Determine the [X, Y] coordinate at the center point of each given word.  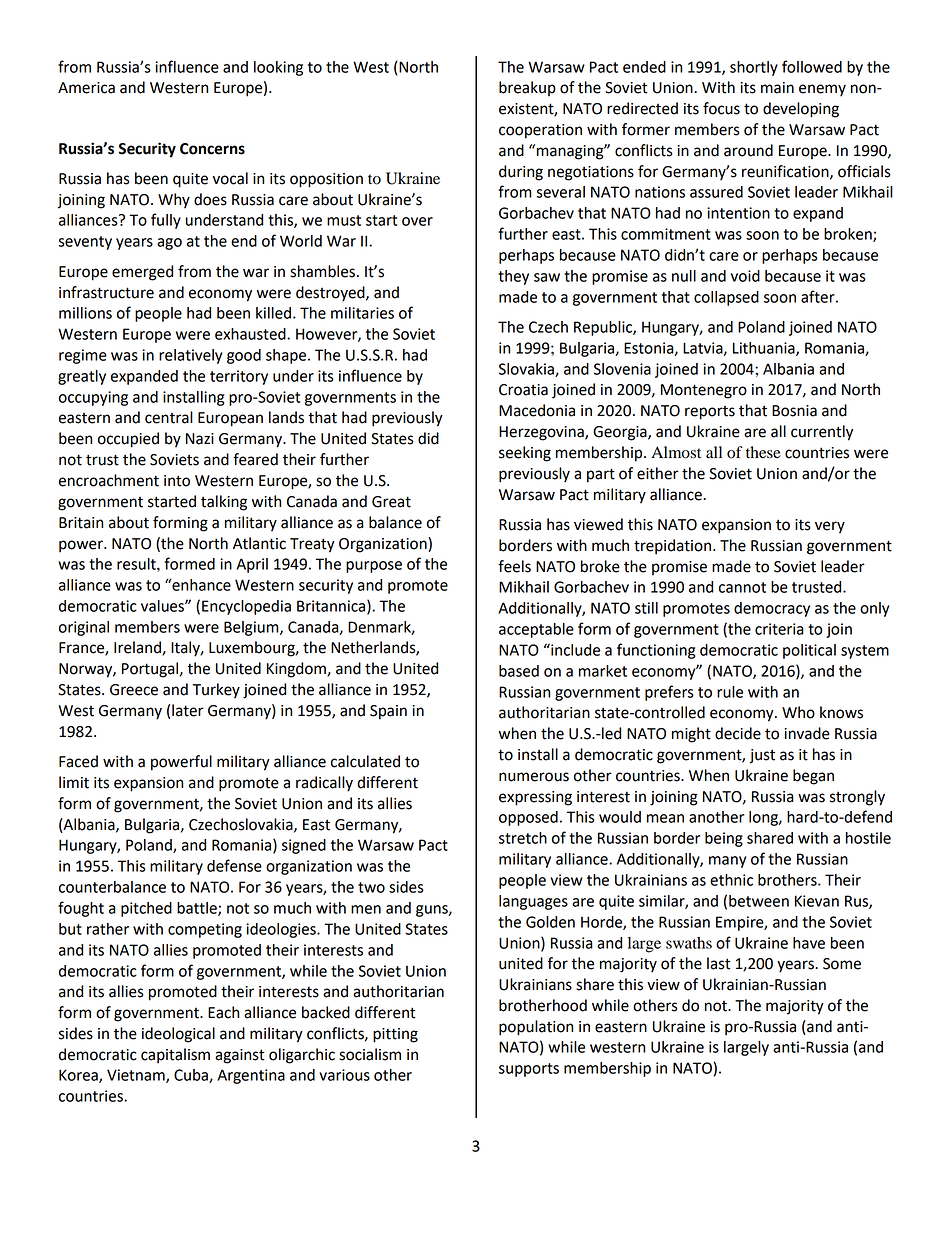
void [745, 276]
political [809, 651]
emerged [142, 273]
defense [234, 865]
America [86, 88]
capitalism [175, 1056]
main [777, 88]
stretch [523, 838]
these [763, 452]
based [519, 671]
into [177, 481]
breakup [527, 88]
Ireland [138, 648]
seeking [525, 454]
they [513, 277]
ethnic [731, 880]
